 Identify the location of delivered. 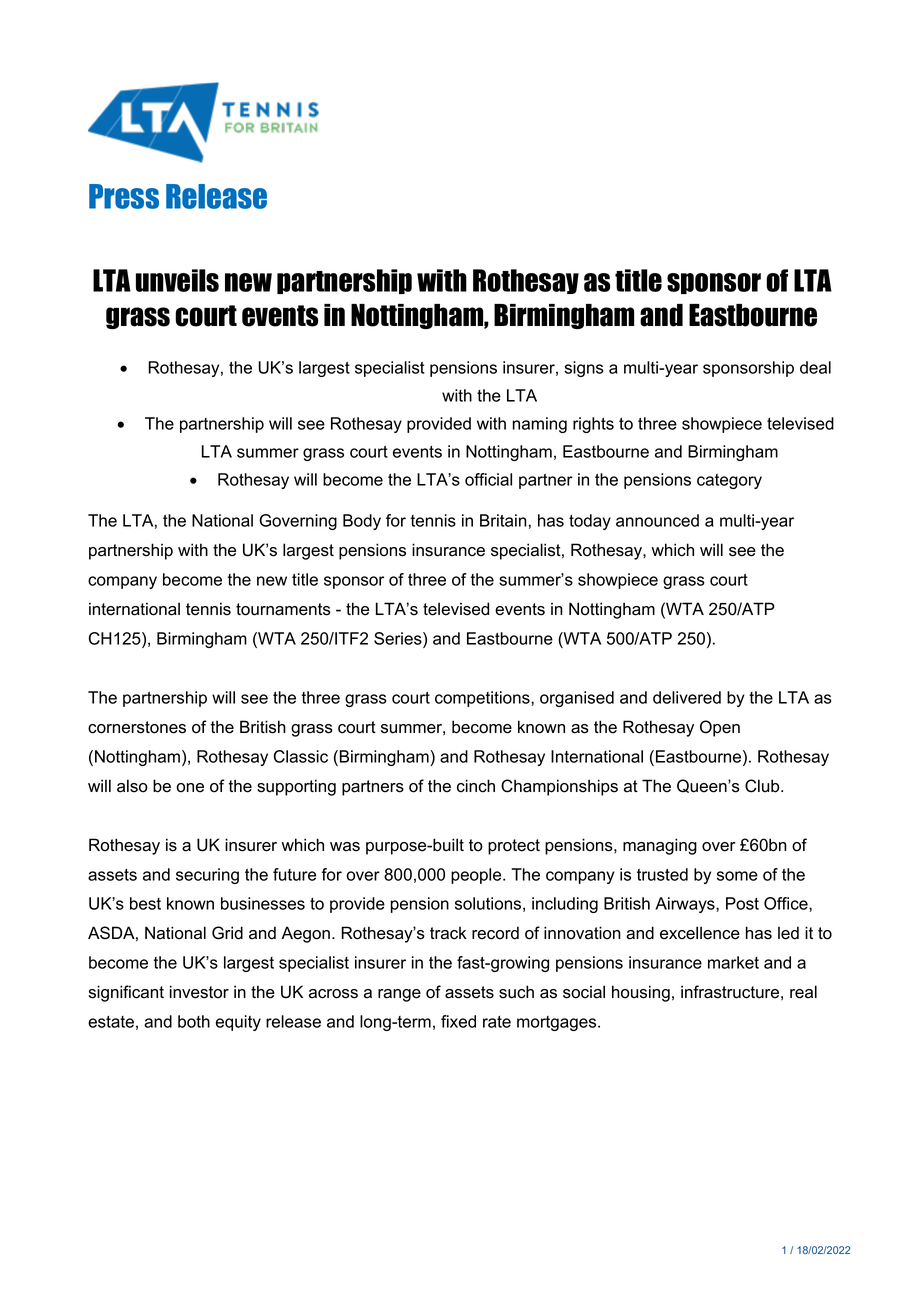
(687, 697).
